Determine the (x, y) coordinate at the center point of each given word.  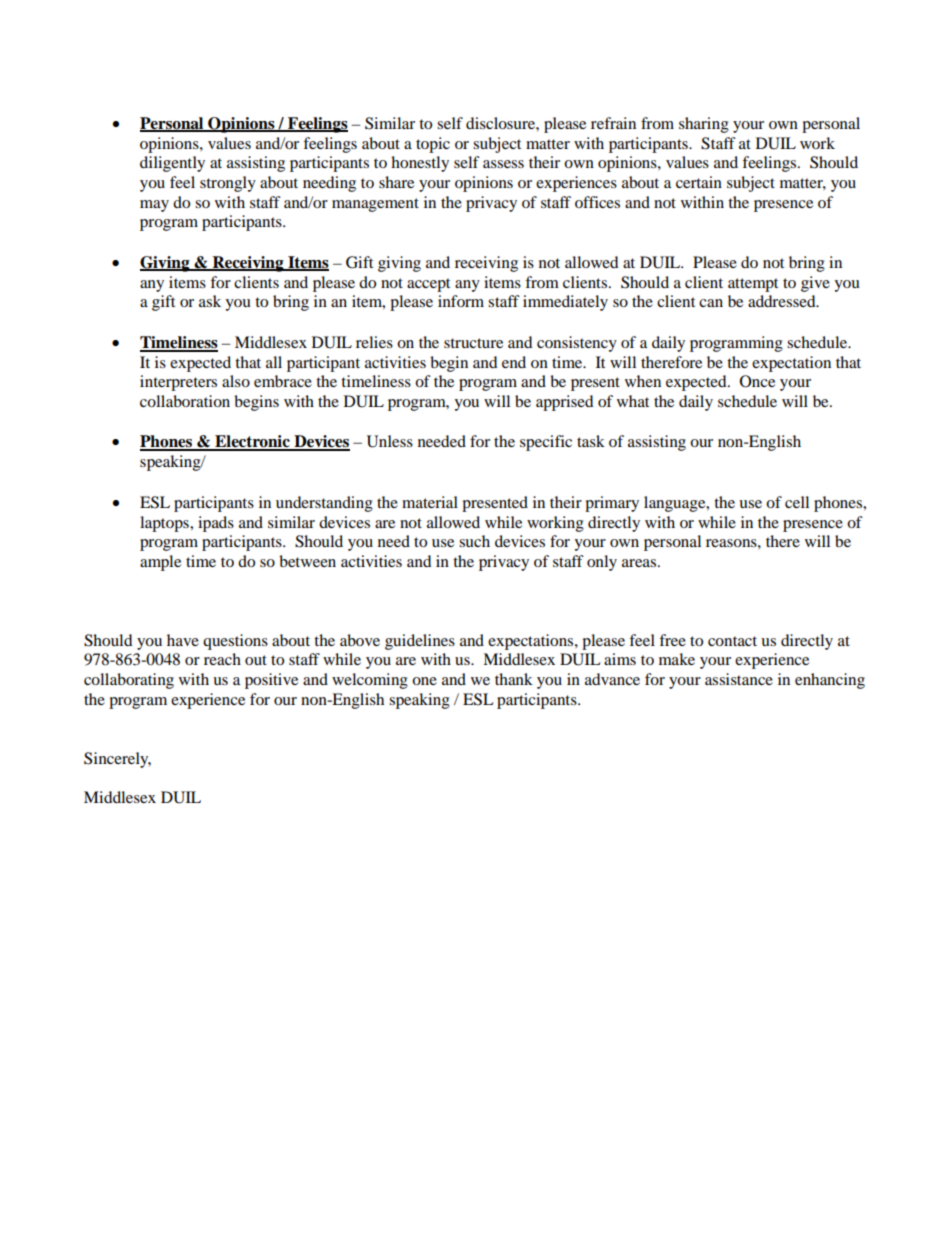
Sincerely (117, 760)
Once (757, 381)
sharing (704, 125)
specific (546, 443)
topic (433, 145)
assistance (739, 679)
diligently (172, 164)
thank (514, 679)
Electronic (252, 442)
